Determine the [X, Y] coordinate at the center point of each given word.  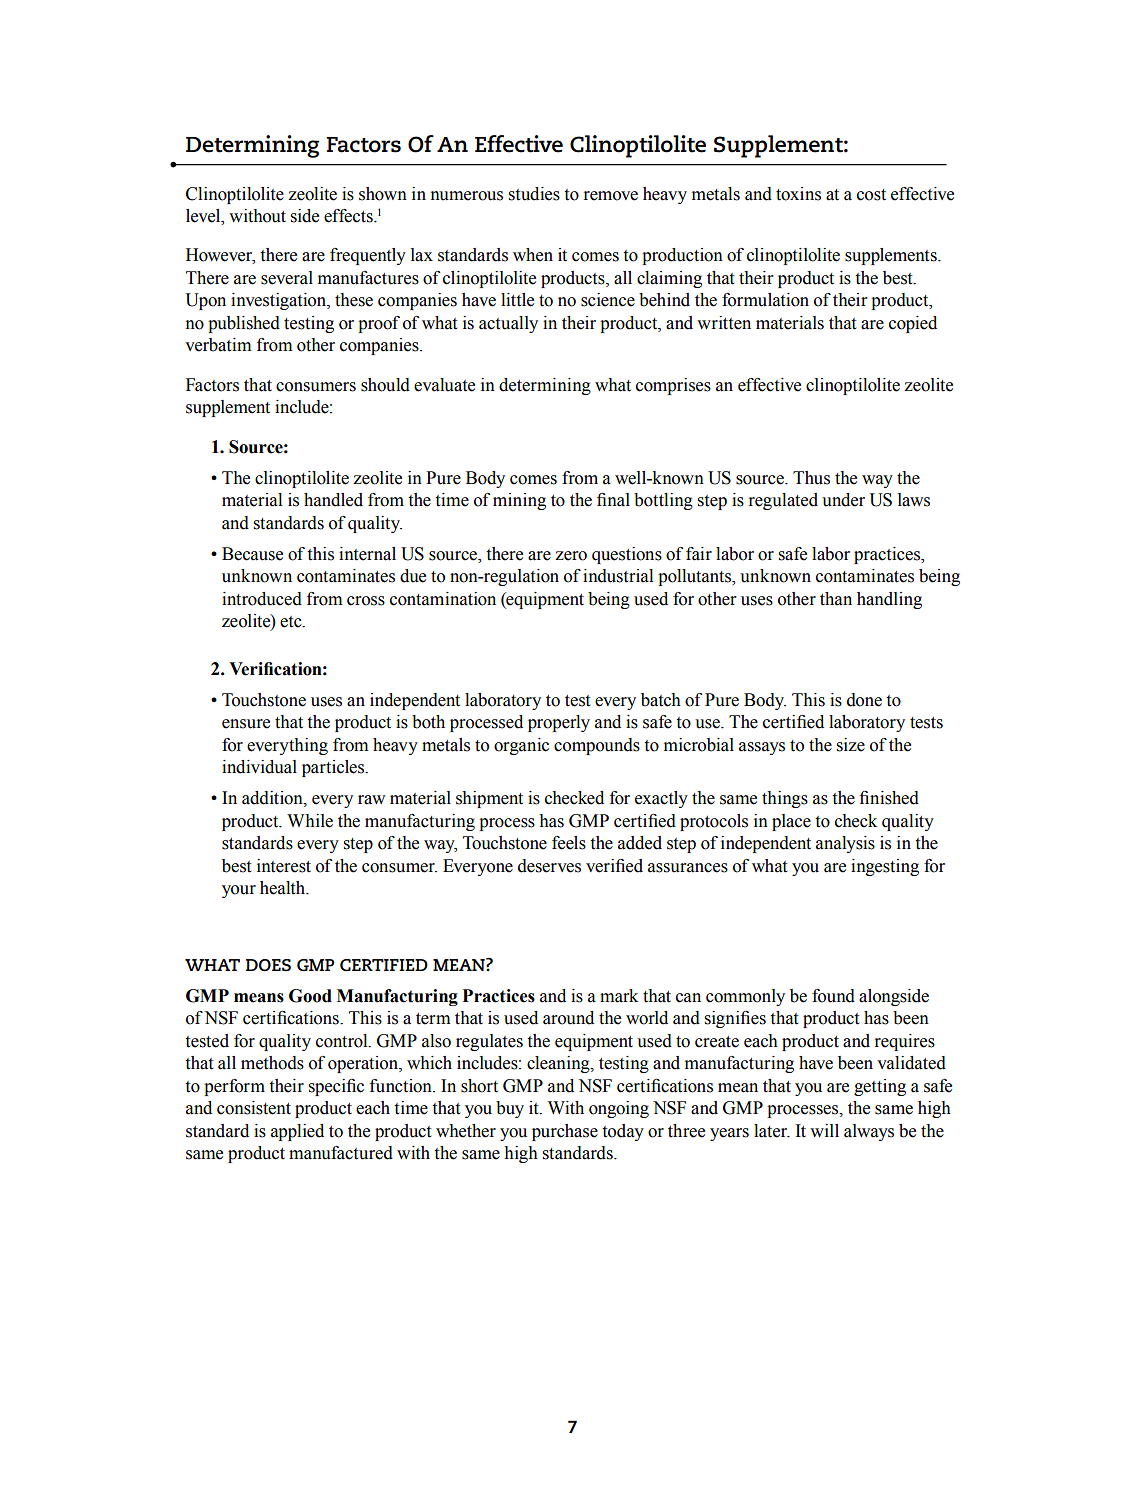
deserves [549, 866]
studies [534, 194]
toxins [798, 194]
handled [333, 500]
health [284, 888]
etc [292, 622]
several [287, 278]
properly [559, 723]
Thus [811, 478]
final [613, 500]
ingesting [885, 867]
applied [297, 1132]
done [864, 700]
